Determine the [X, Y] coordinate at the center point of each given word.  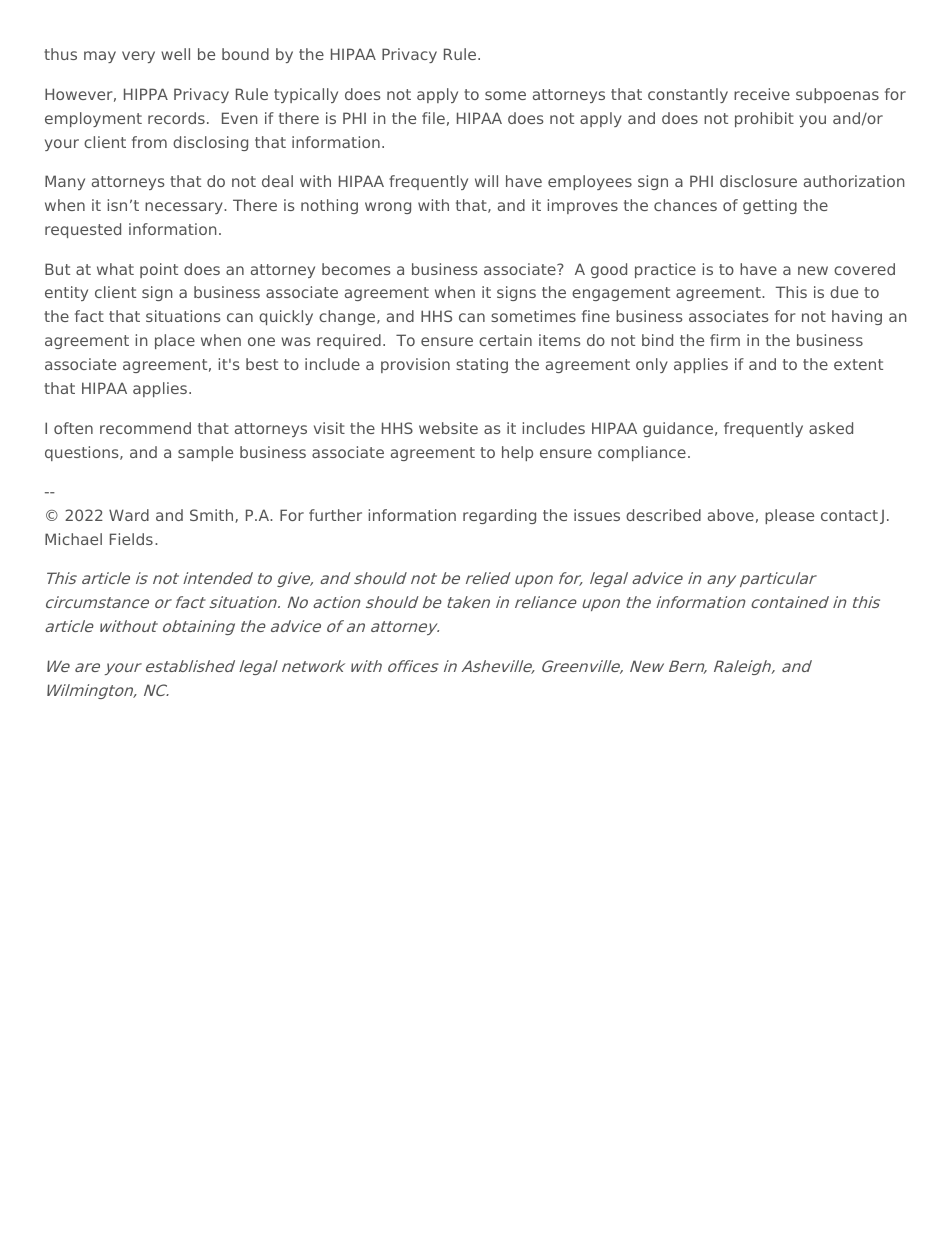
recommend [145, 428]
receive [762, 94]
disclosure [758, 181]
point [159, 270]
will [486, 181]
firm [725, 340]
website [448, 428]
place [175, 341]
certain [505, 340]
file [433, 118]
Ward [129, 515]
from [149, 142]
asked [831, 428]
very [138, 57]
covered [864, 269]
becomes [356, 269]
